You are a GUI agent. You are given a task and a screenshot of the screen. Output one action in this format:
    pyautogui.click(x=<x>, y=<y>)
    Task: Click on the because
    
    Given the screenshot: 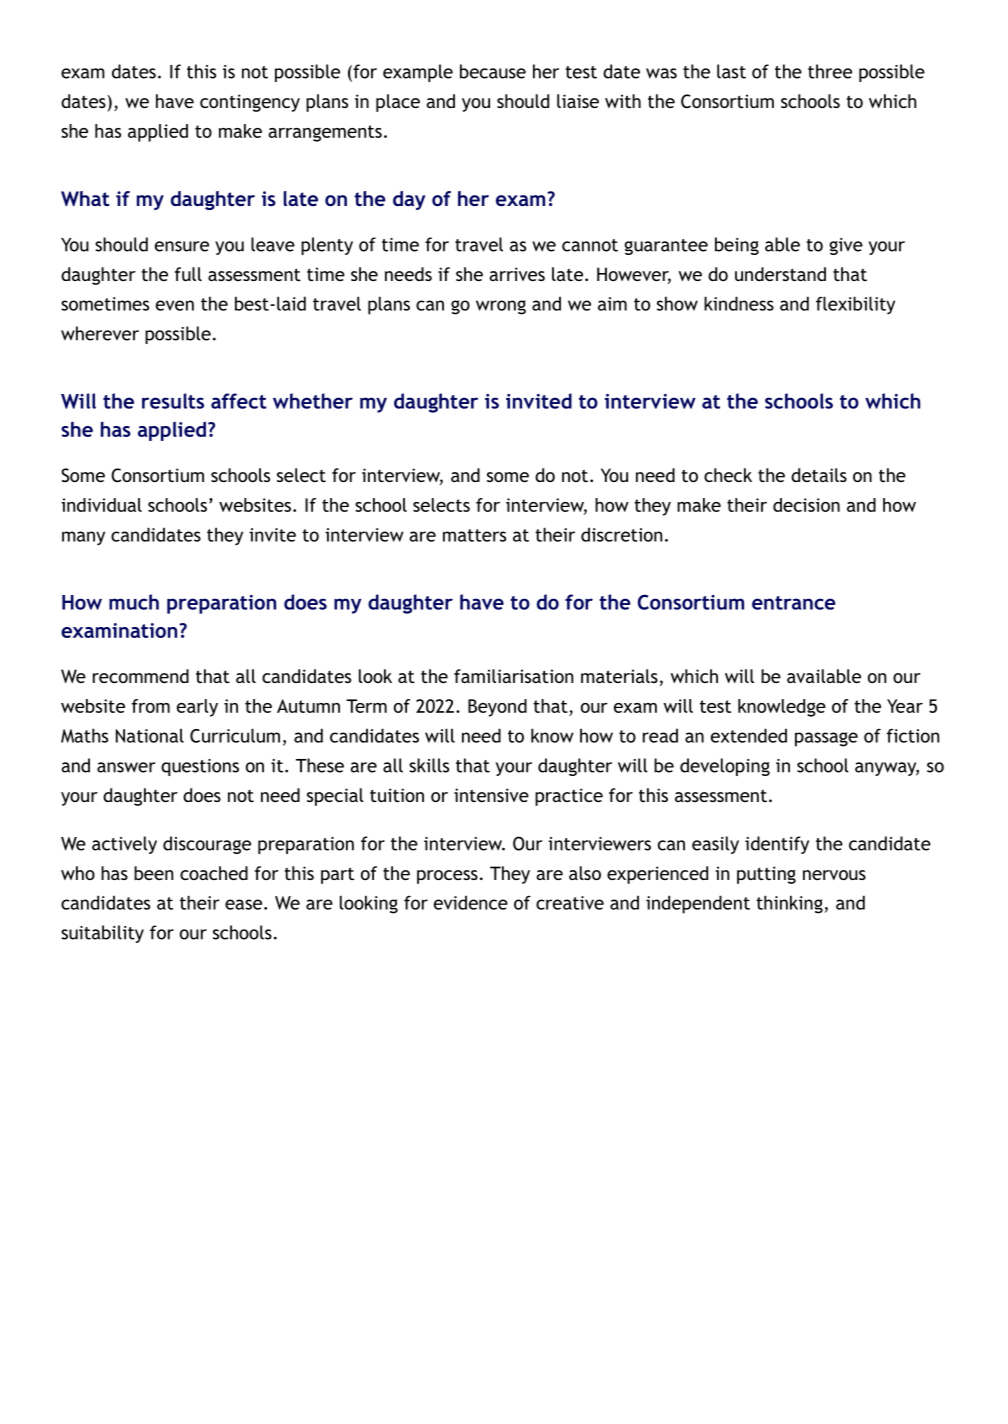 What is the action you would take?
    pyautogui.click(x=493, y=71)
